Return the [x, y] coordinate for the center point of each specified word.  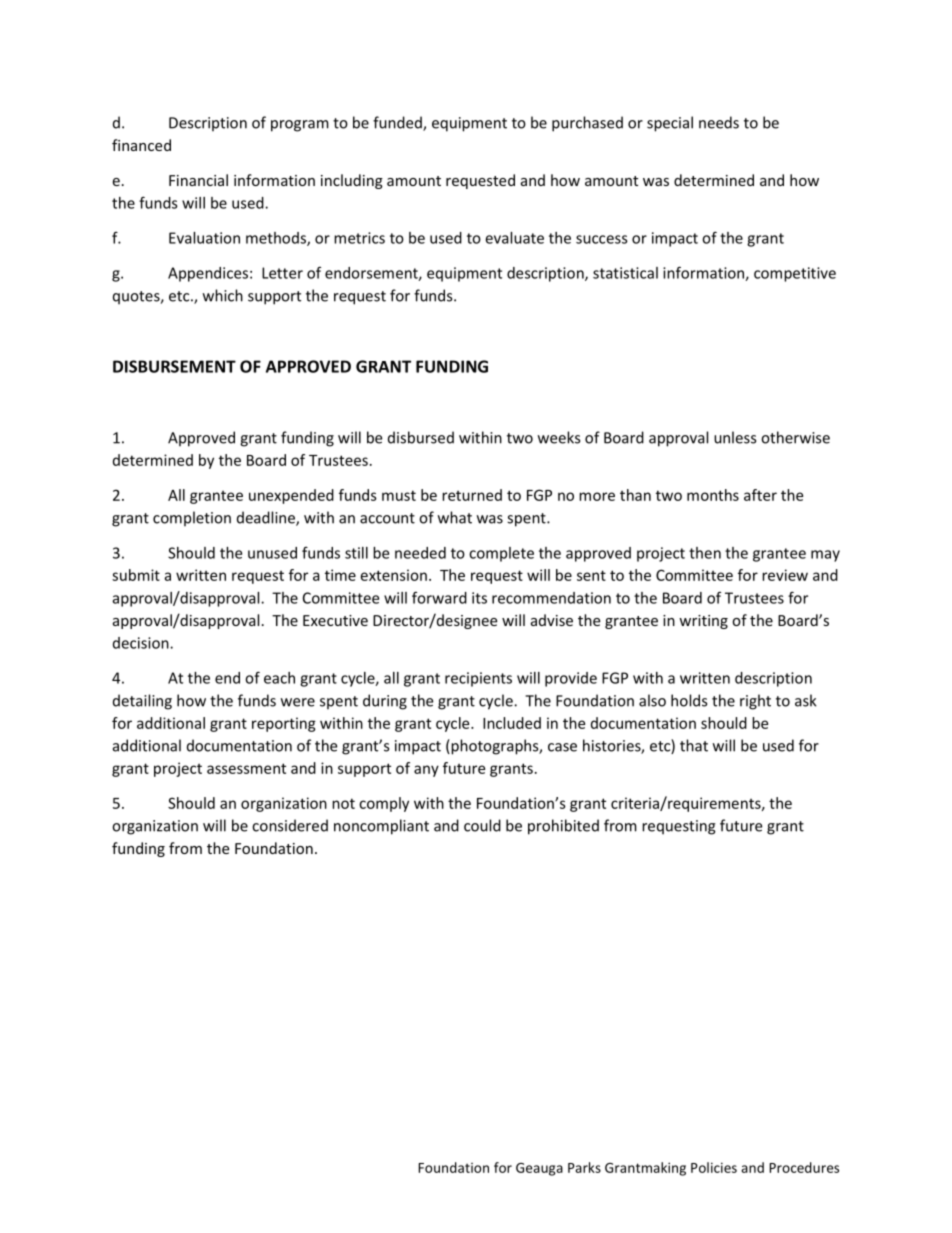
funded [398, 123]
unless [735, 437]
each [279, 678]
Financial [198, 180]
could [482, 825]
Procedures [804, 1167]
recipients [478, 679]
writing [703, 622]
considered [290, 825]
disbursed [421, 437]
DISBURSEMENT [174, 366]
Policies [714, 1167]
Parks [584, 1167]
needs [719, 122]
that [694, 745]
